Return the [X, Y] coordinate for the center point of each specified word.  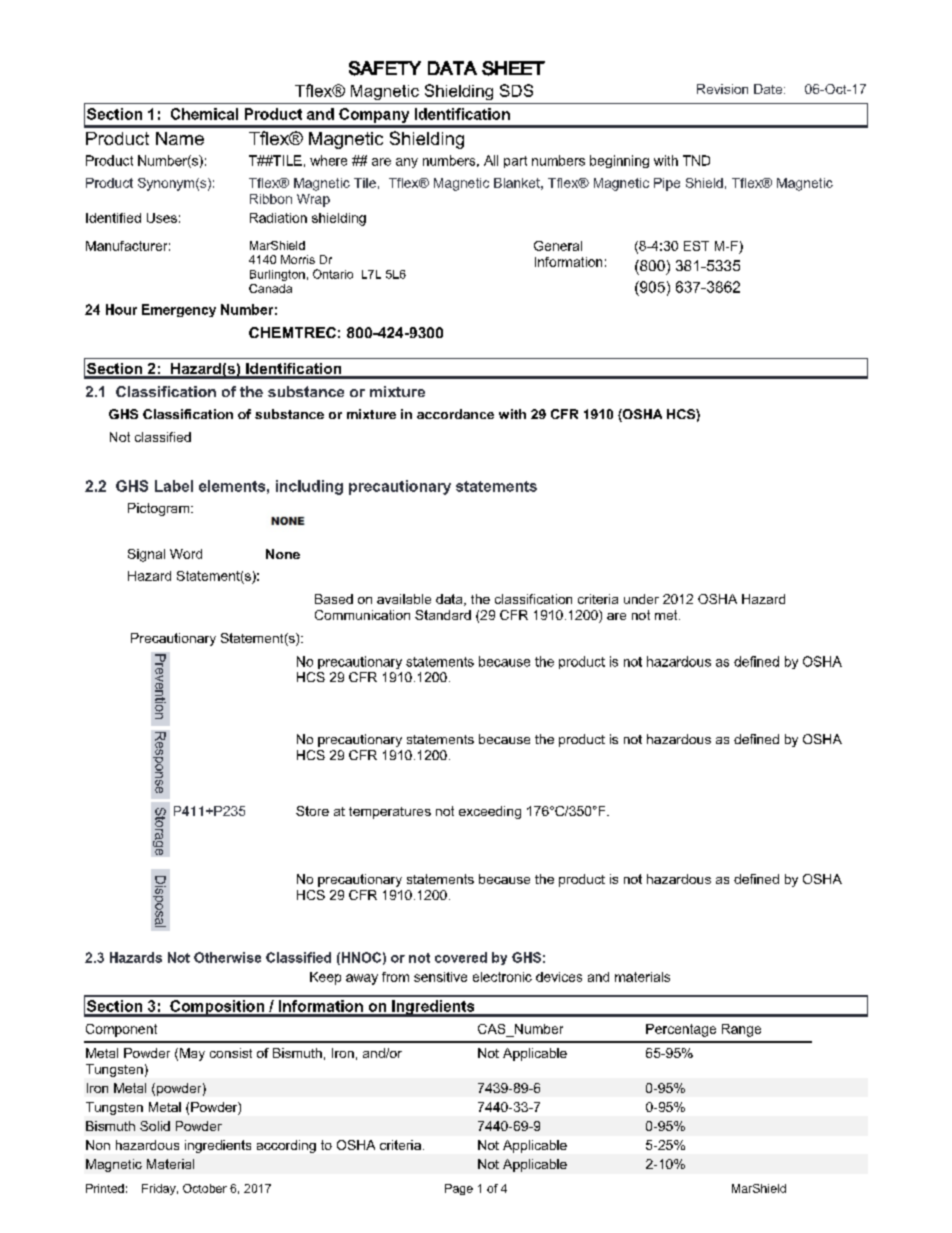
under [641, 599]
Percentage [681, 1030]
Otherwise [227, 957]
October [205, 1188]
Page [459, 1189]
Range [741, 1030]
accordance [455, 414]
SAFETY [385, 68]
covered [461, 957]
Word [186, 554]
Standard [443, 615]
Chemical [204, 114]
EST [696, 246]
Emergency [179, 310]
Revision [722, 89]
